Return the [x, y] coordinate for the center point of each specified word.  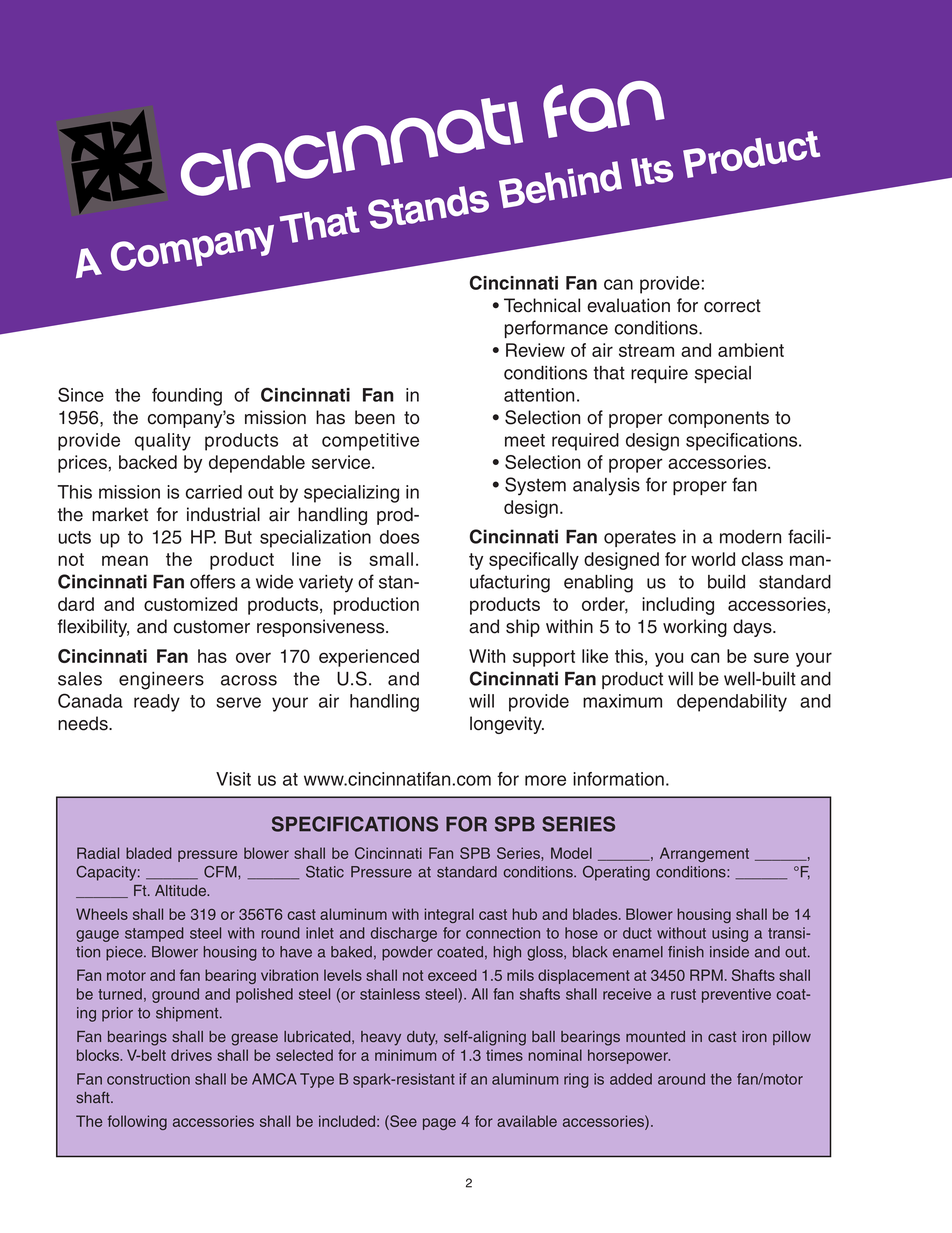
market [120, 514]
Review [535, 350]
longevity [507, 725]
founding [187, 397]
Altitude [182, 890]
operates [640, 538]
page [439, 1124]
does [399, 537]
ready [157, 703]
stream [646, 350]
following [137, 1122]
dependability [732, 703]
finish [686, 952]
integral [449, 915]
